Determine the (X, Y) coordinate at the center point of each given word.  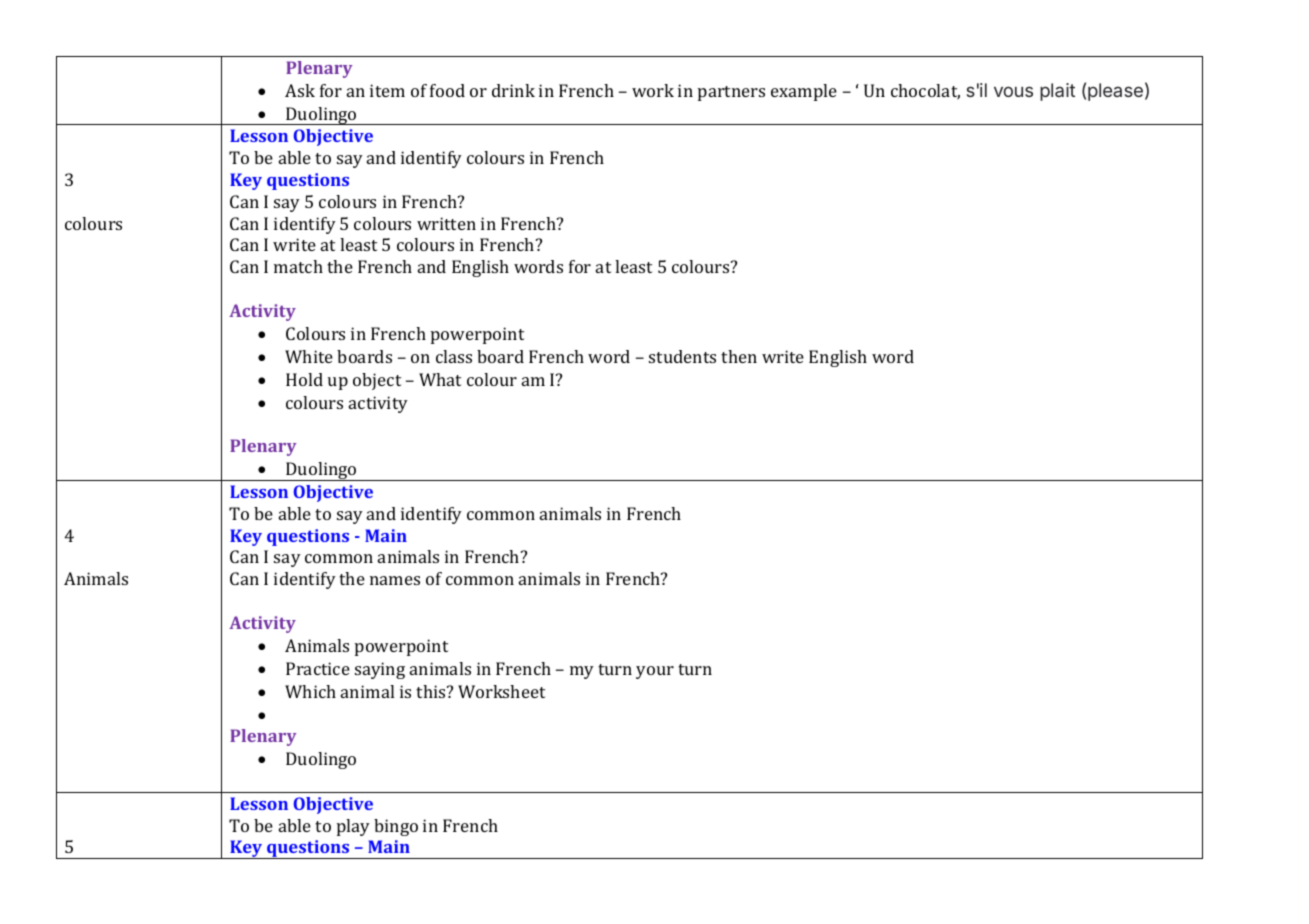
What (440, 379)
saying (380, 670)
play (353, 827)
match (298, 266)
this (432, 691)
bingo (396, 827)
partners (731, 93)
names (395, 580)
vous (1013, 91)
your (655, 672)
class (454, 356)
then (739, 356)
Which (310, 691)
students (682, 356)
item (387, 90)
